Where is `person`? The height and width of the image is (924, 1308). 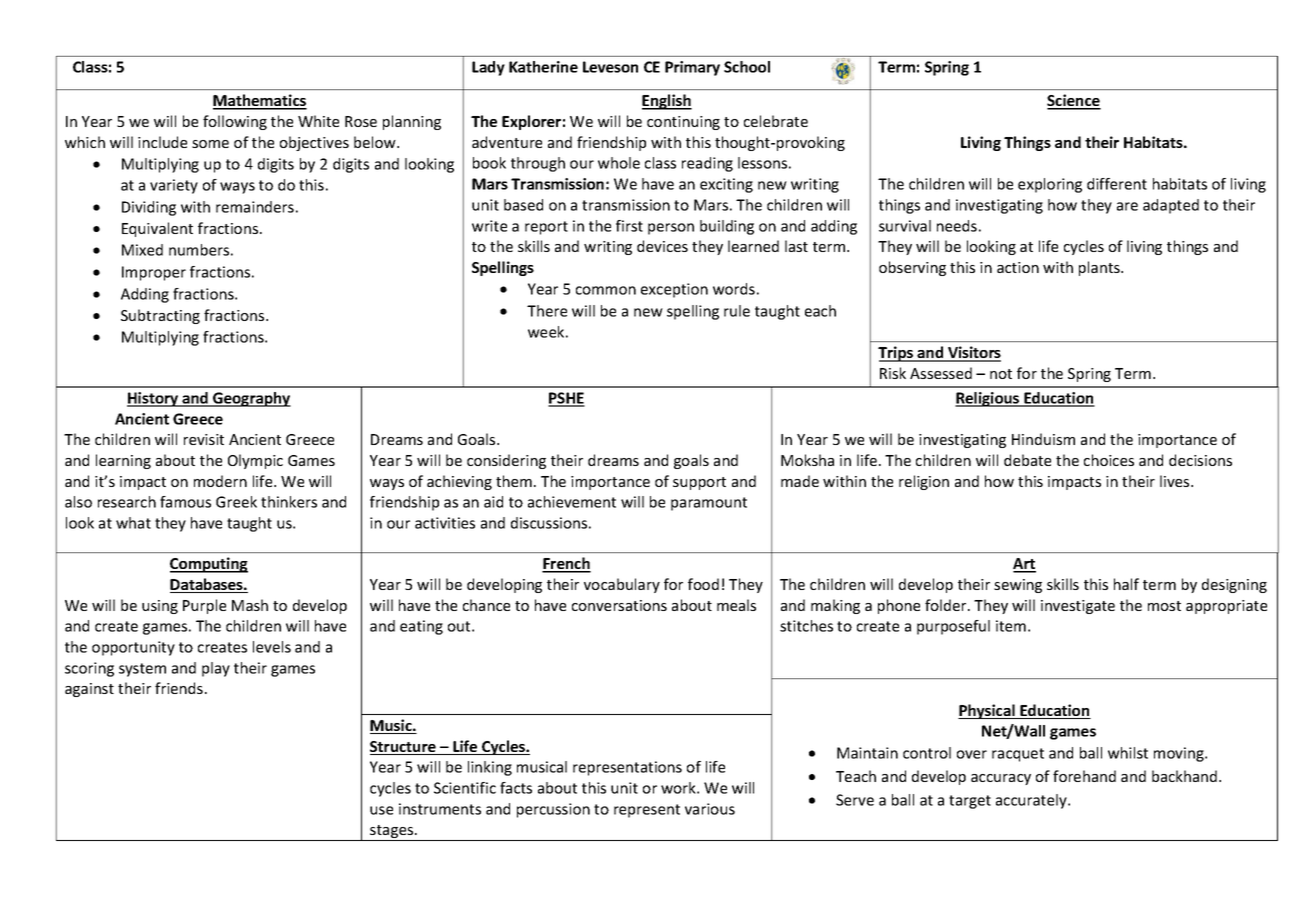
person is located at coordinates (671, 229).
